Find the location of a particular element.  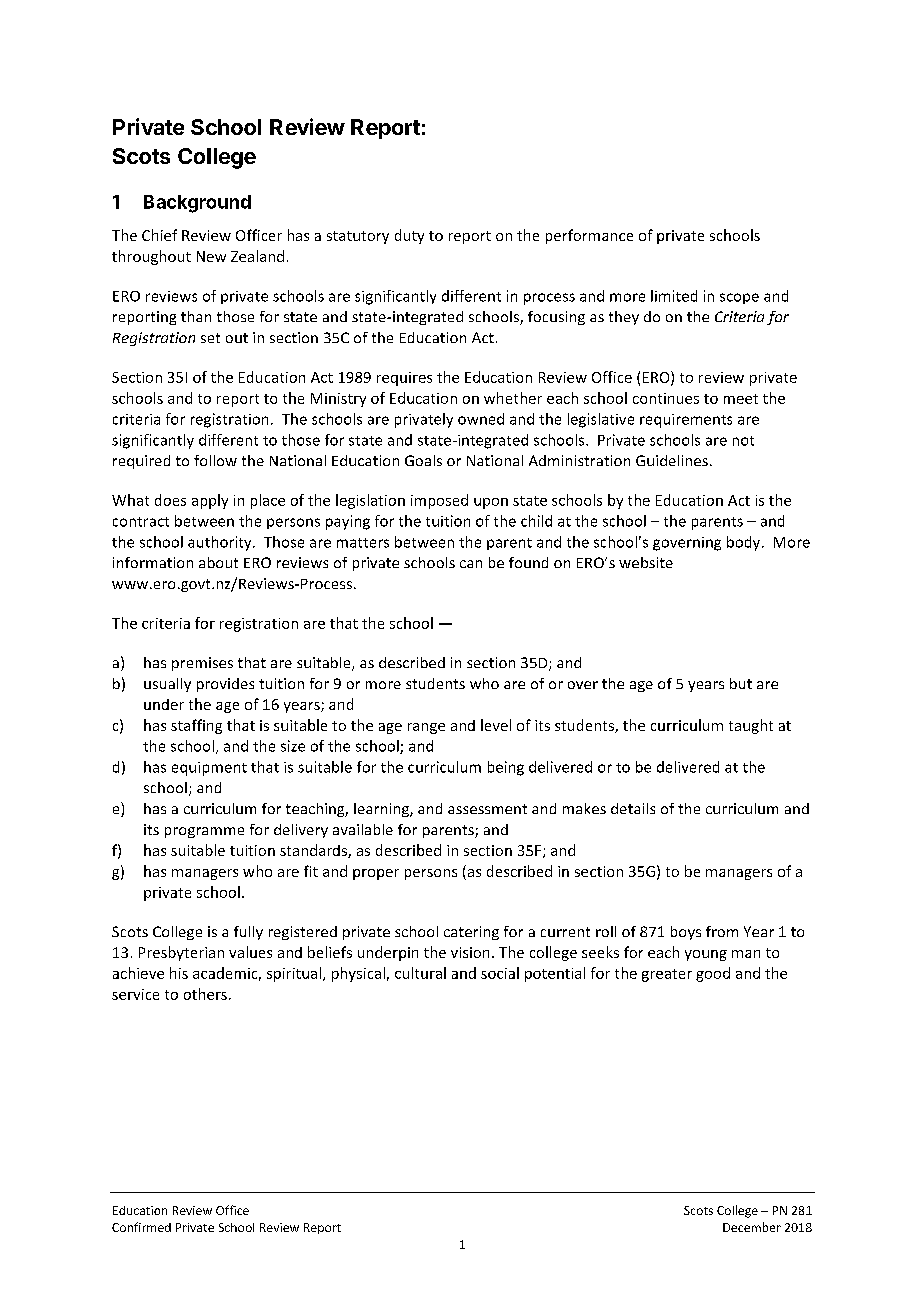

Presbyterian is located at coordinates (181, 953).
